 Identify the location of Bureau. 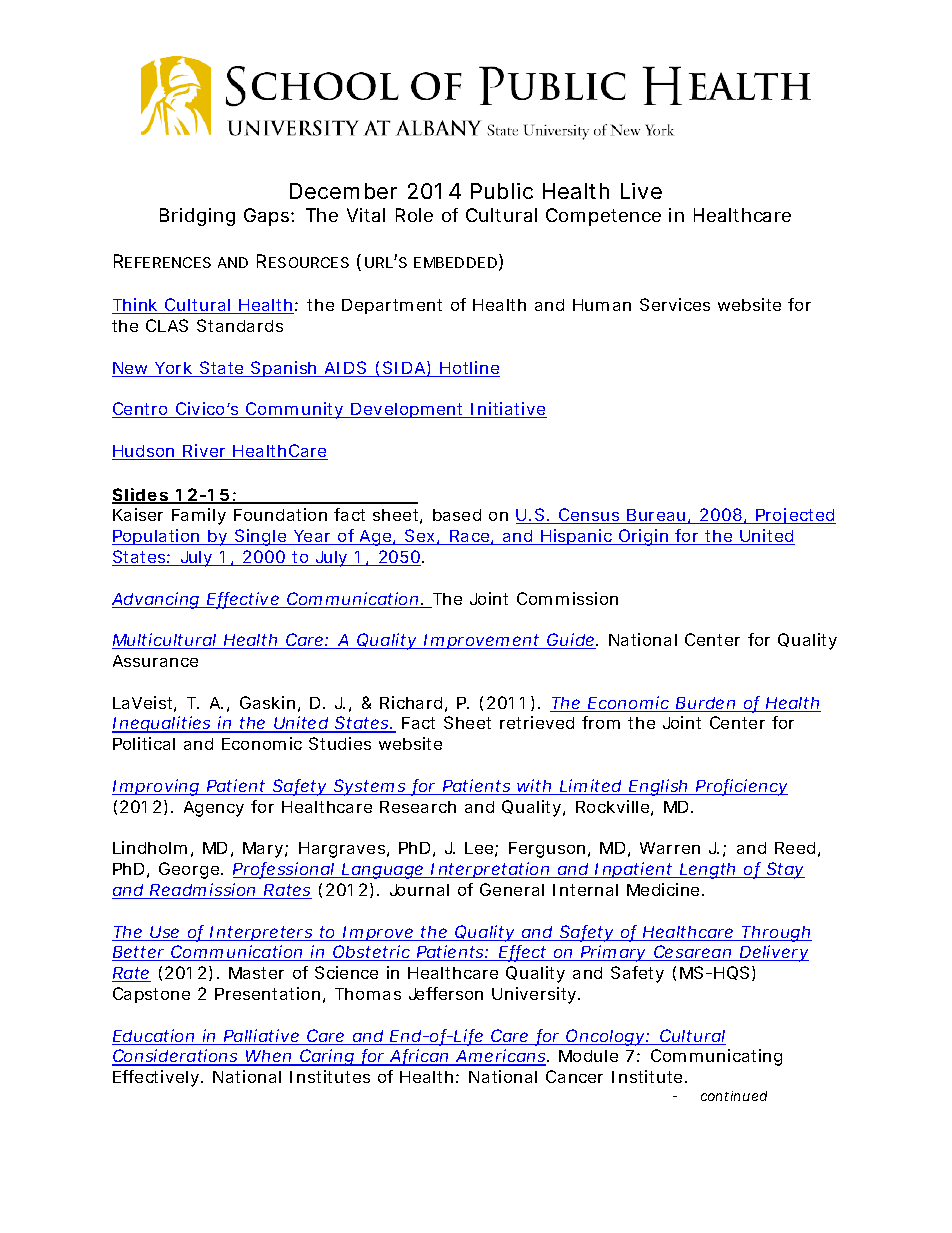
(656, 516).
